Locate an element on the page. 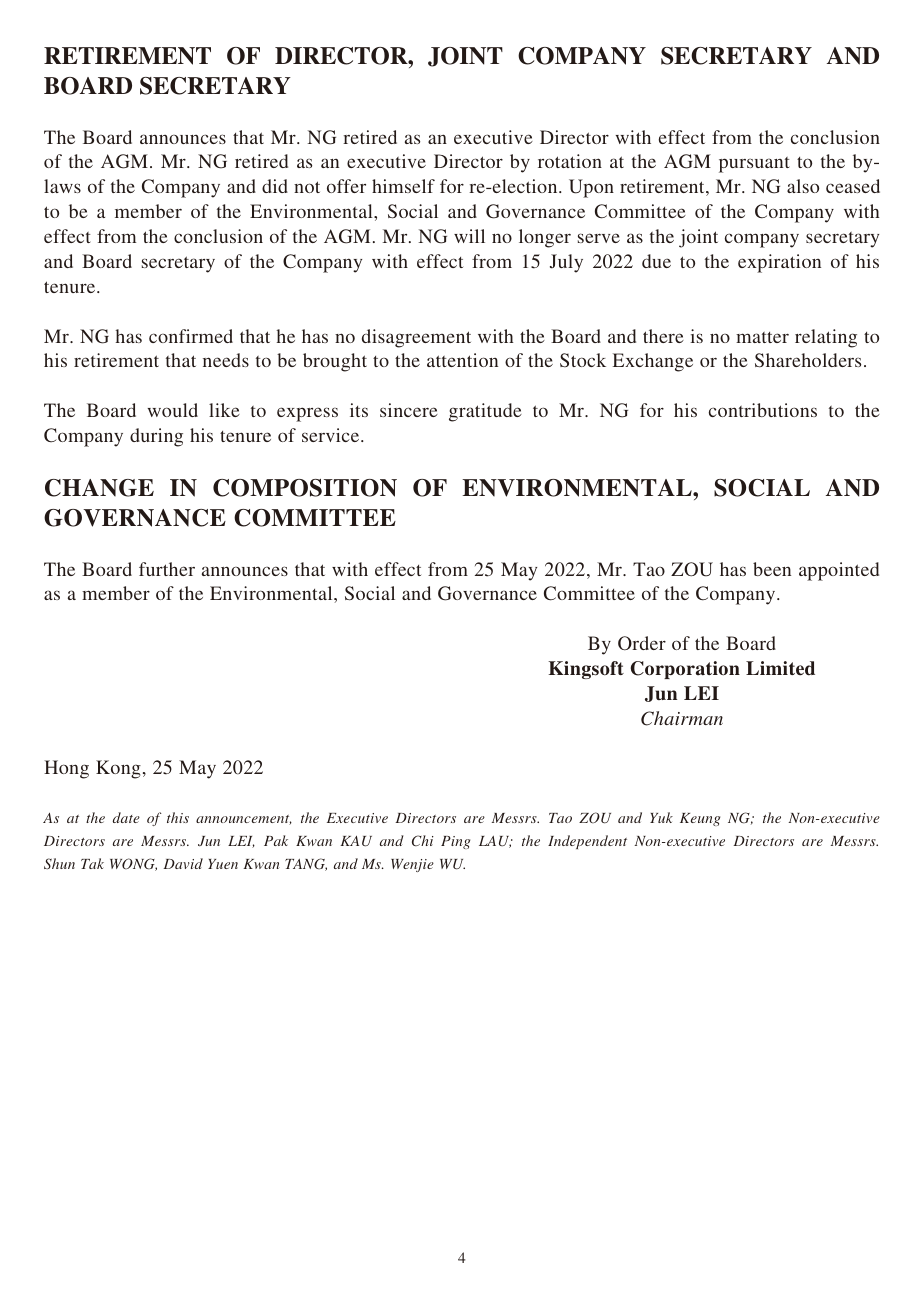 The width and height of the document is (924, 1308). Limited is located at coordinates (780, 668).
